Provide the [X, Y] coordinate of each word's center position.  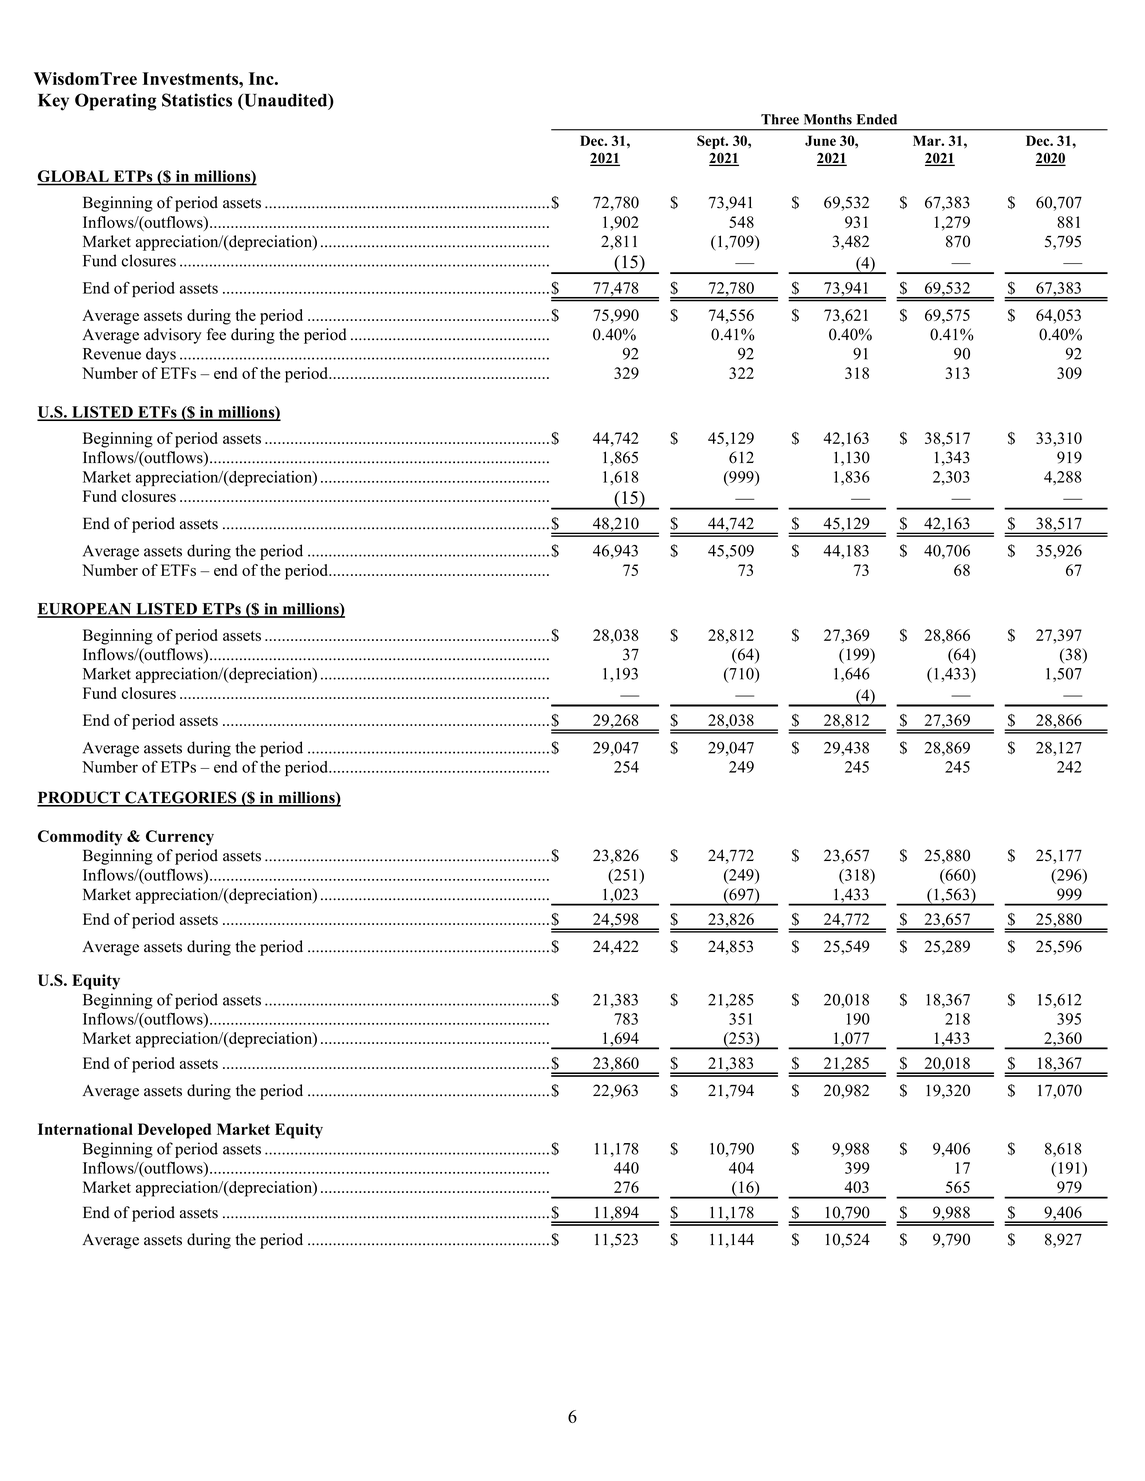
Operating [116, 102]
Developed [174, 1131]
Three [780, 119]
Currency [180, 838]
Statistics [197, 100]
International [85, 1129]
